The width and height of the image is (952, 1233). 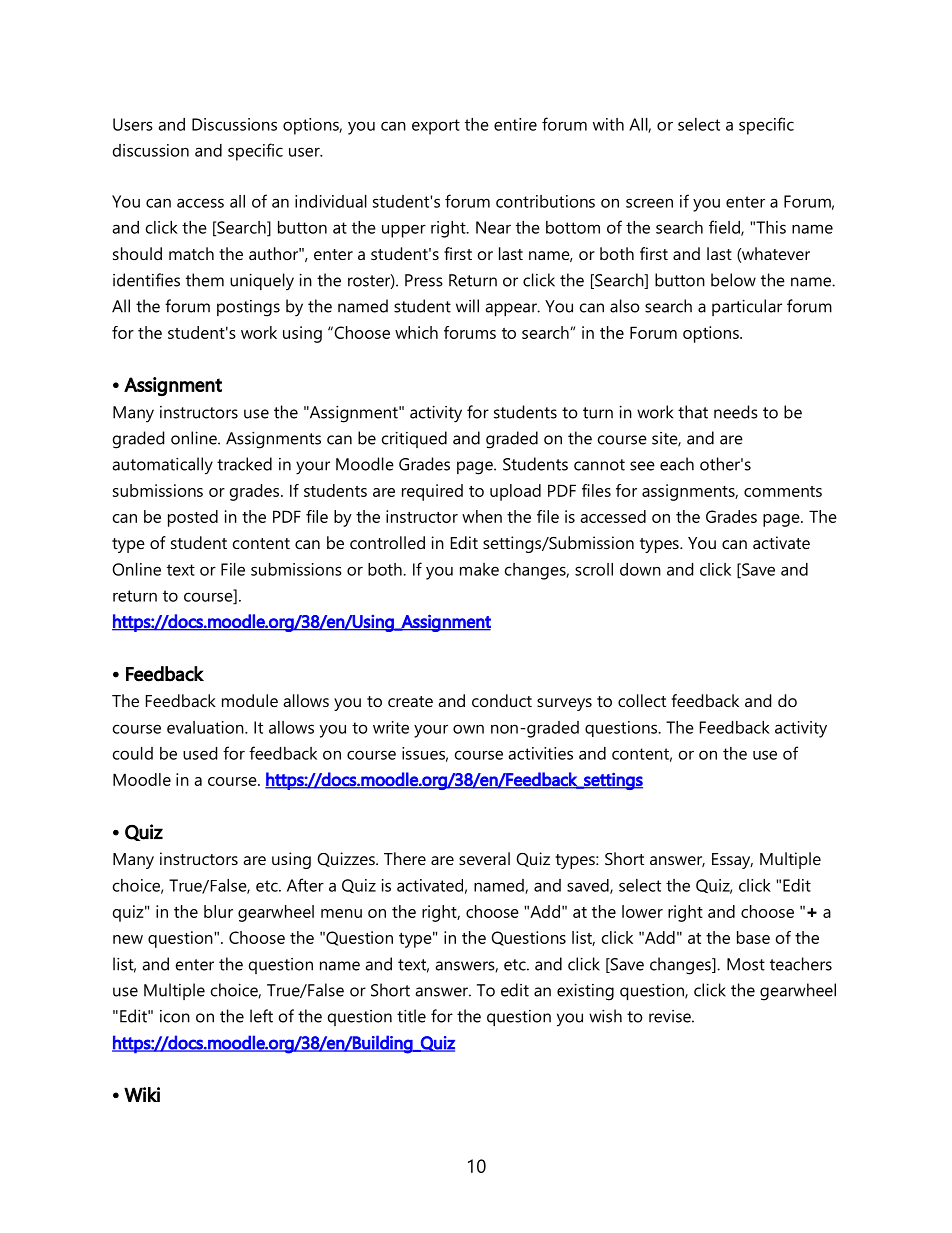 I want to click on tracked, so click(x=244, y=464).
